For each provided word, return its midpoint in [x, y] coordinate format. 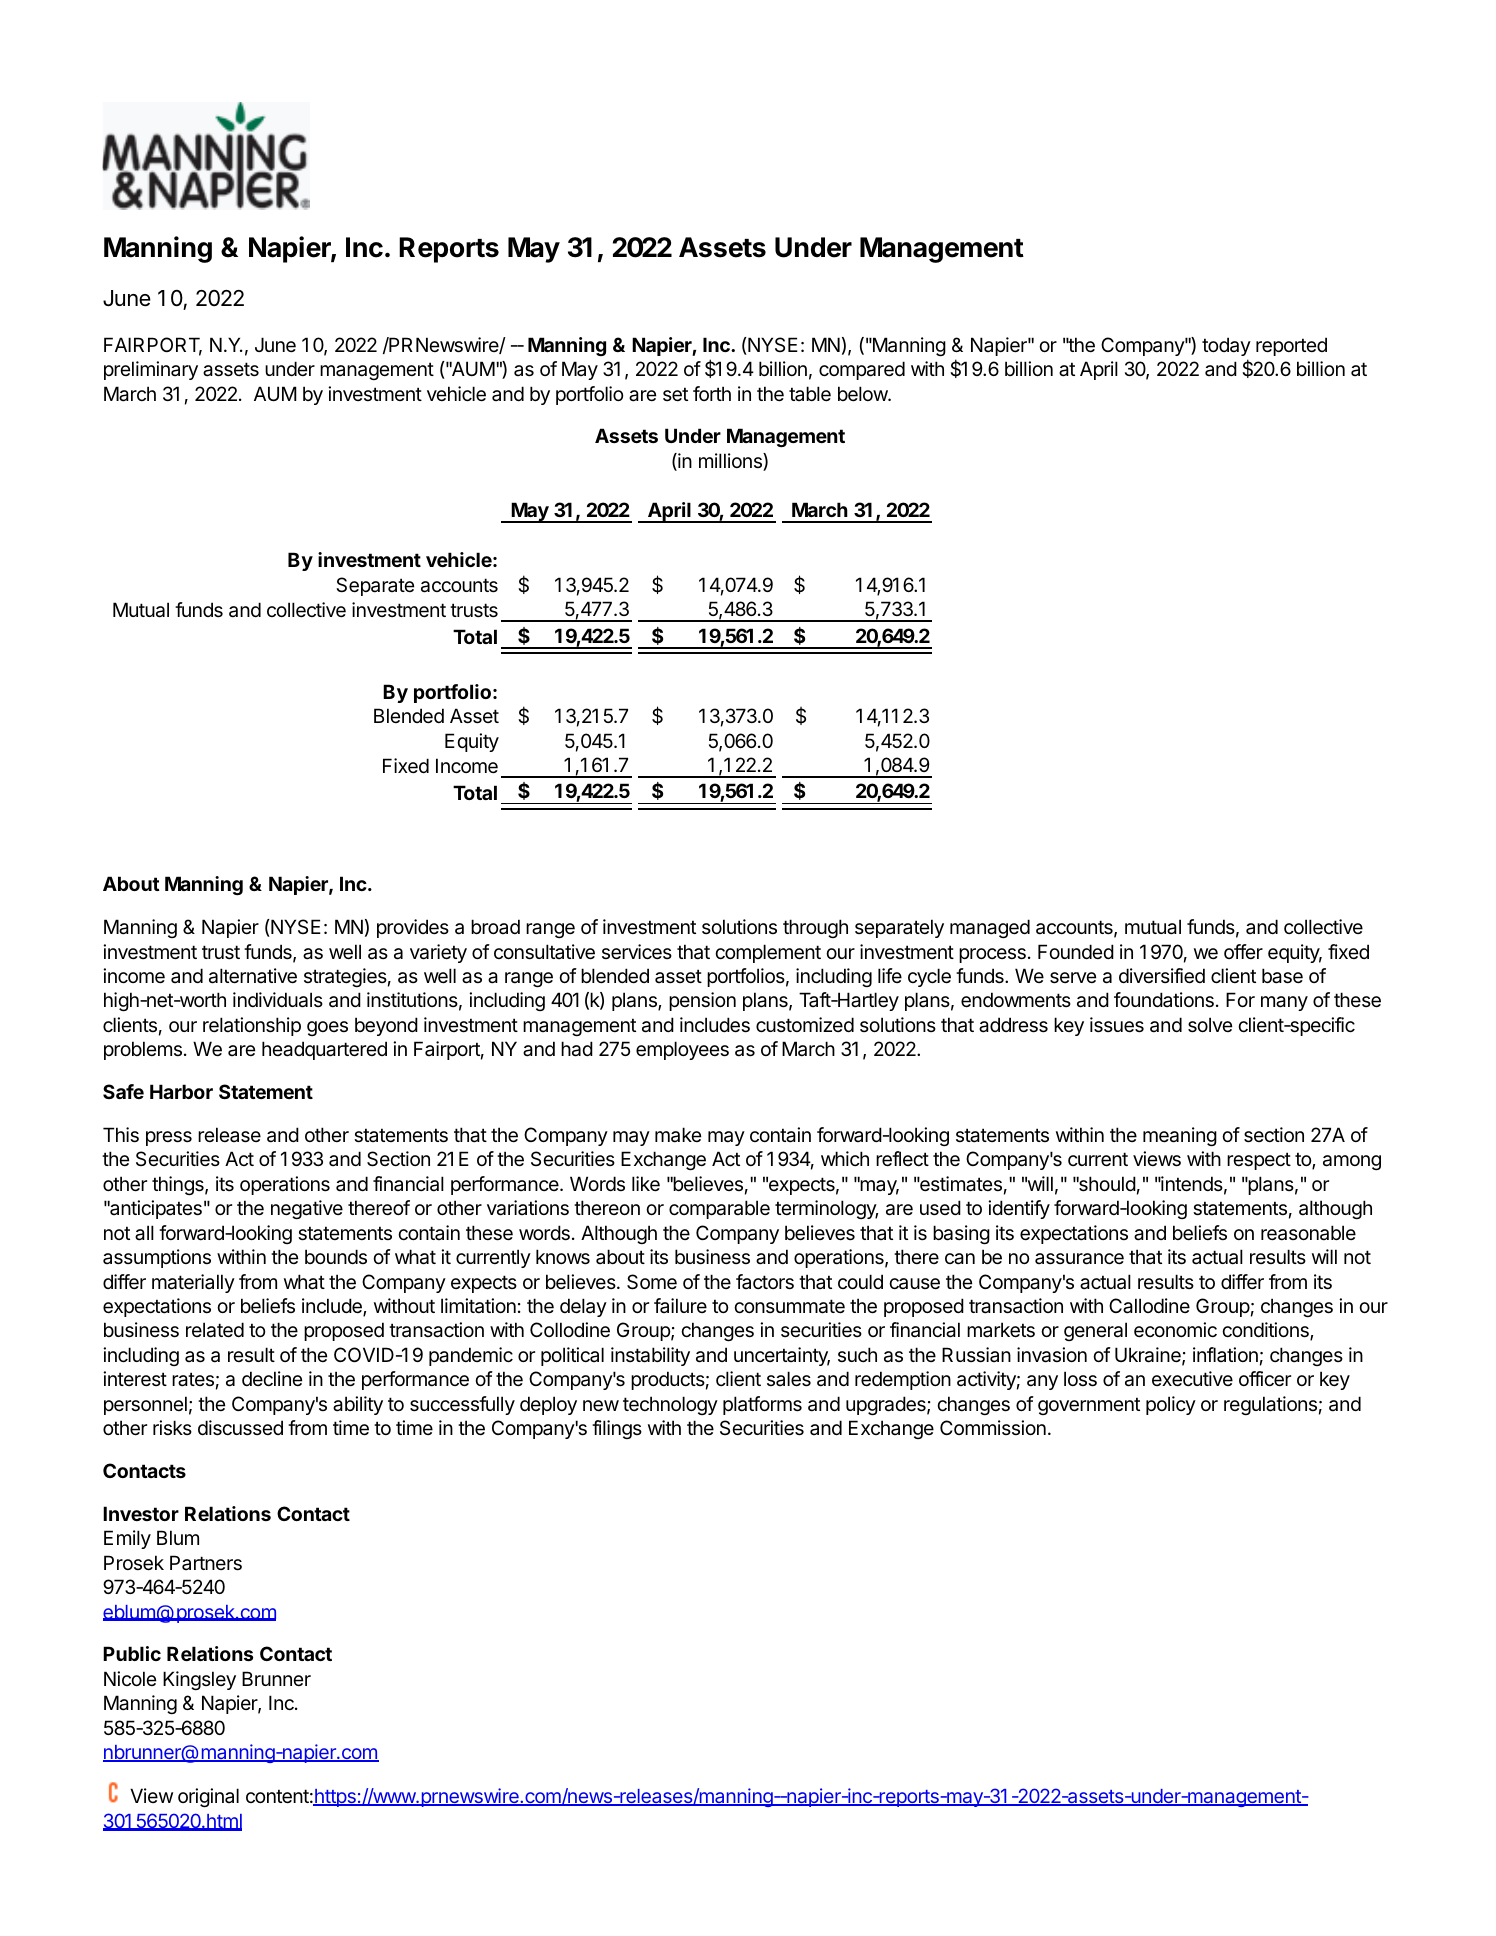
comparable [719, 1209]
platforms [762, 1405]
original [208, 1797]
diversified [1162, 976]
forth [712, 393]
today [1226, 346]
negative [307, 1209]
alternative [253, 976]
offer [1243, 951]
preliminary [151, 370]
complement [768, 953]
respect [1259, 1161]
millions [731, 462]
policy [1171, 1405]
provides [413, 928]
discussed [240, 1428]
